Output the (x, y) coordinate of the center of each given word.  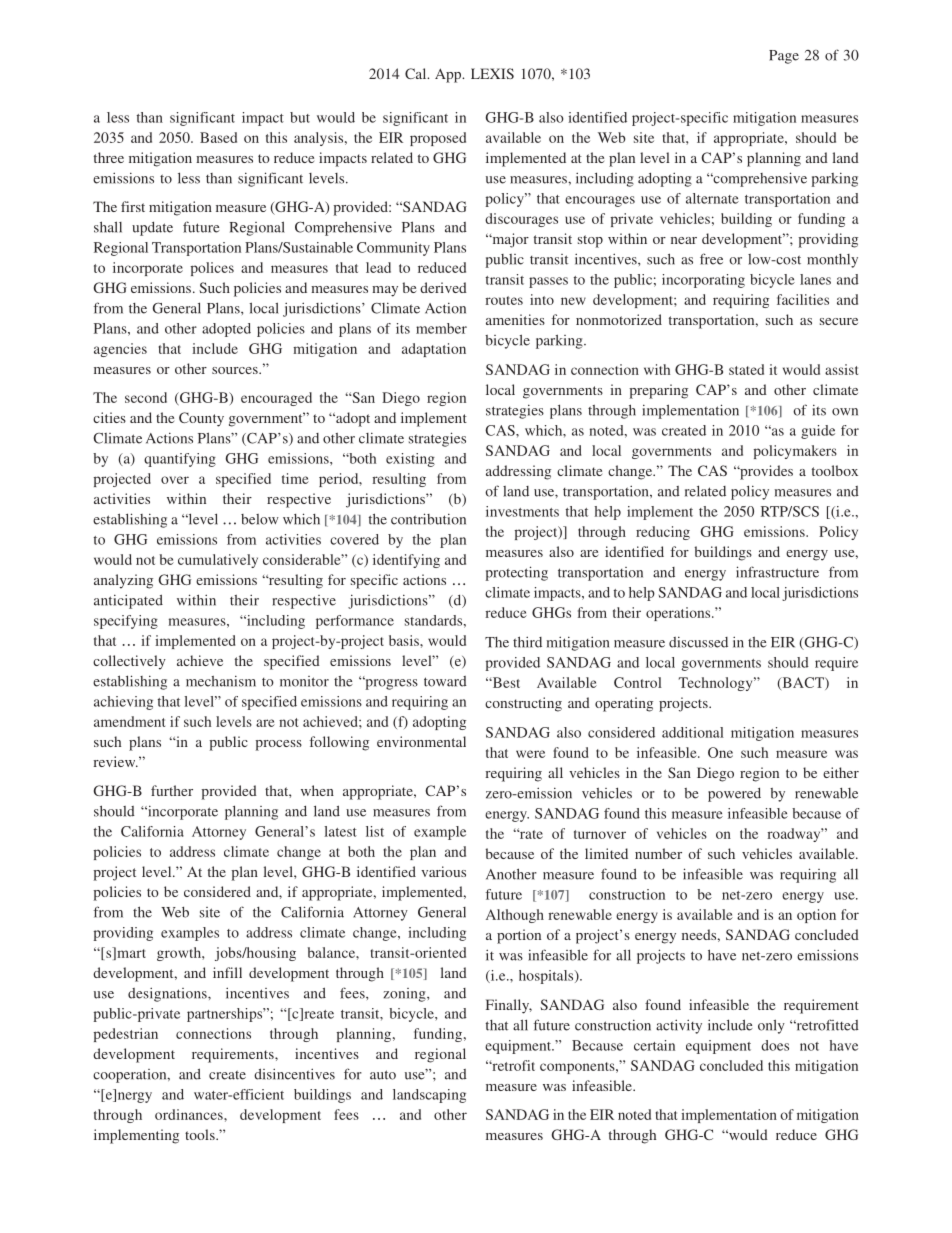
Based (218, 137)
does (775, 1045)
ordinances (190, 1114)
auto (383, 1075)
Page (784, 57)
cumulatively (218, 561)
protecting (517, 573)
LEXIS (492, 73)
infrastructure (777, 572)
